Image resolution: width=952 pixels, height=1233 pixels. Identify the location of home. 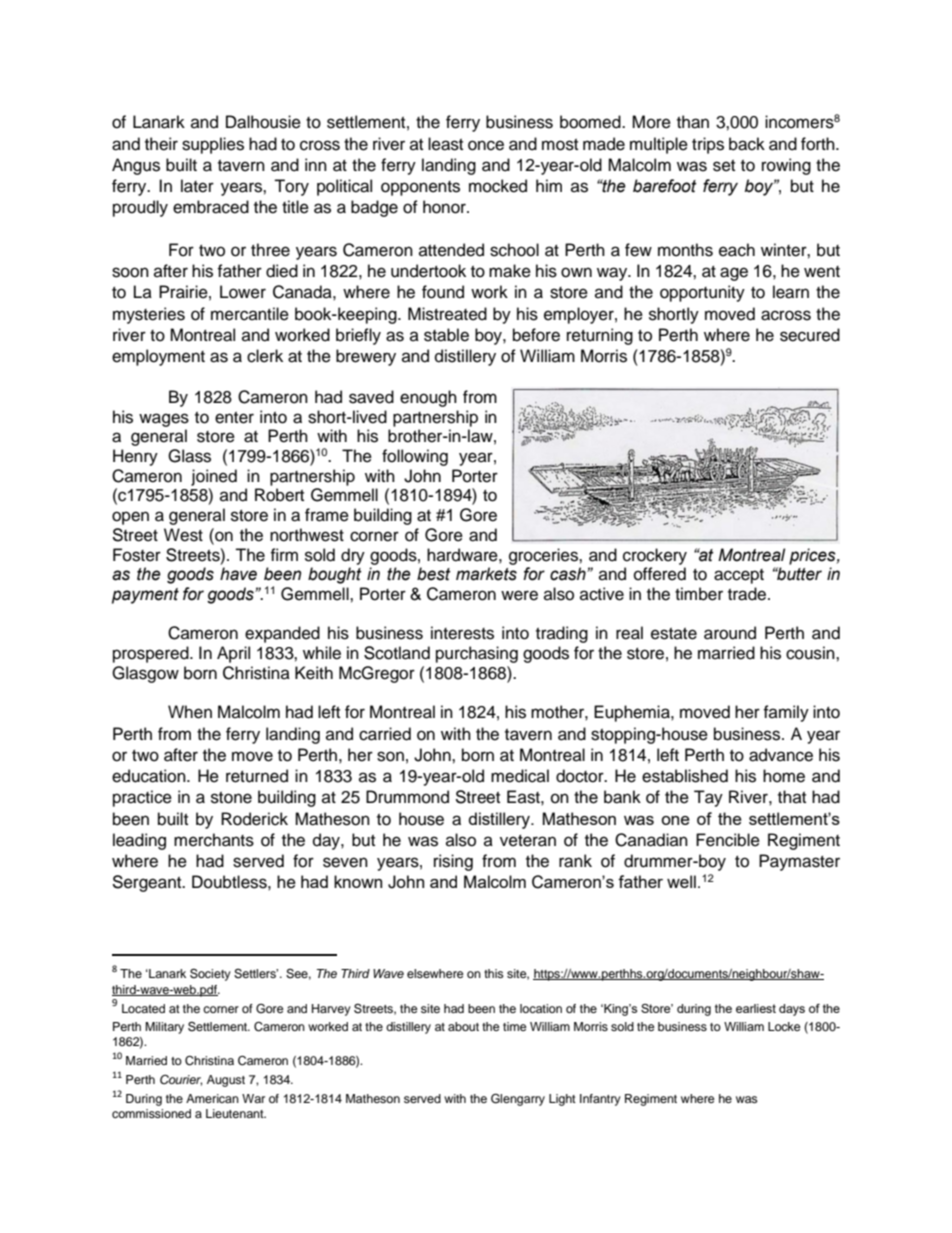
(784, 776).
